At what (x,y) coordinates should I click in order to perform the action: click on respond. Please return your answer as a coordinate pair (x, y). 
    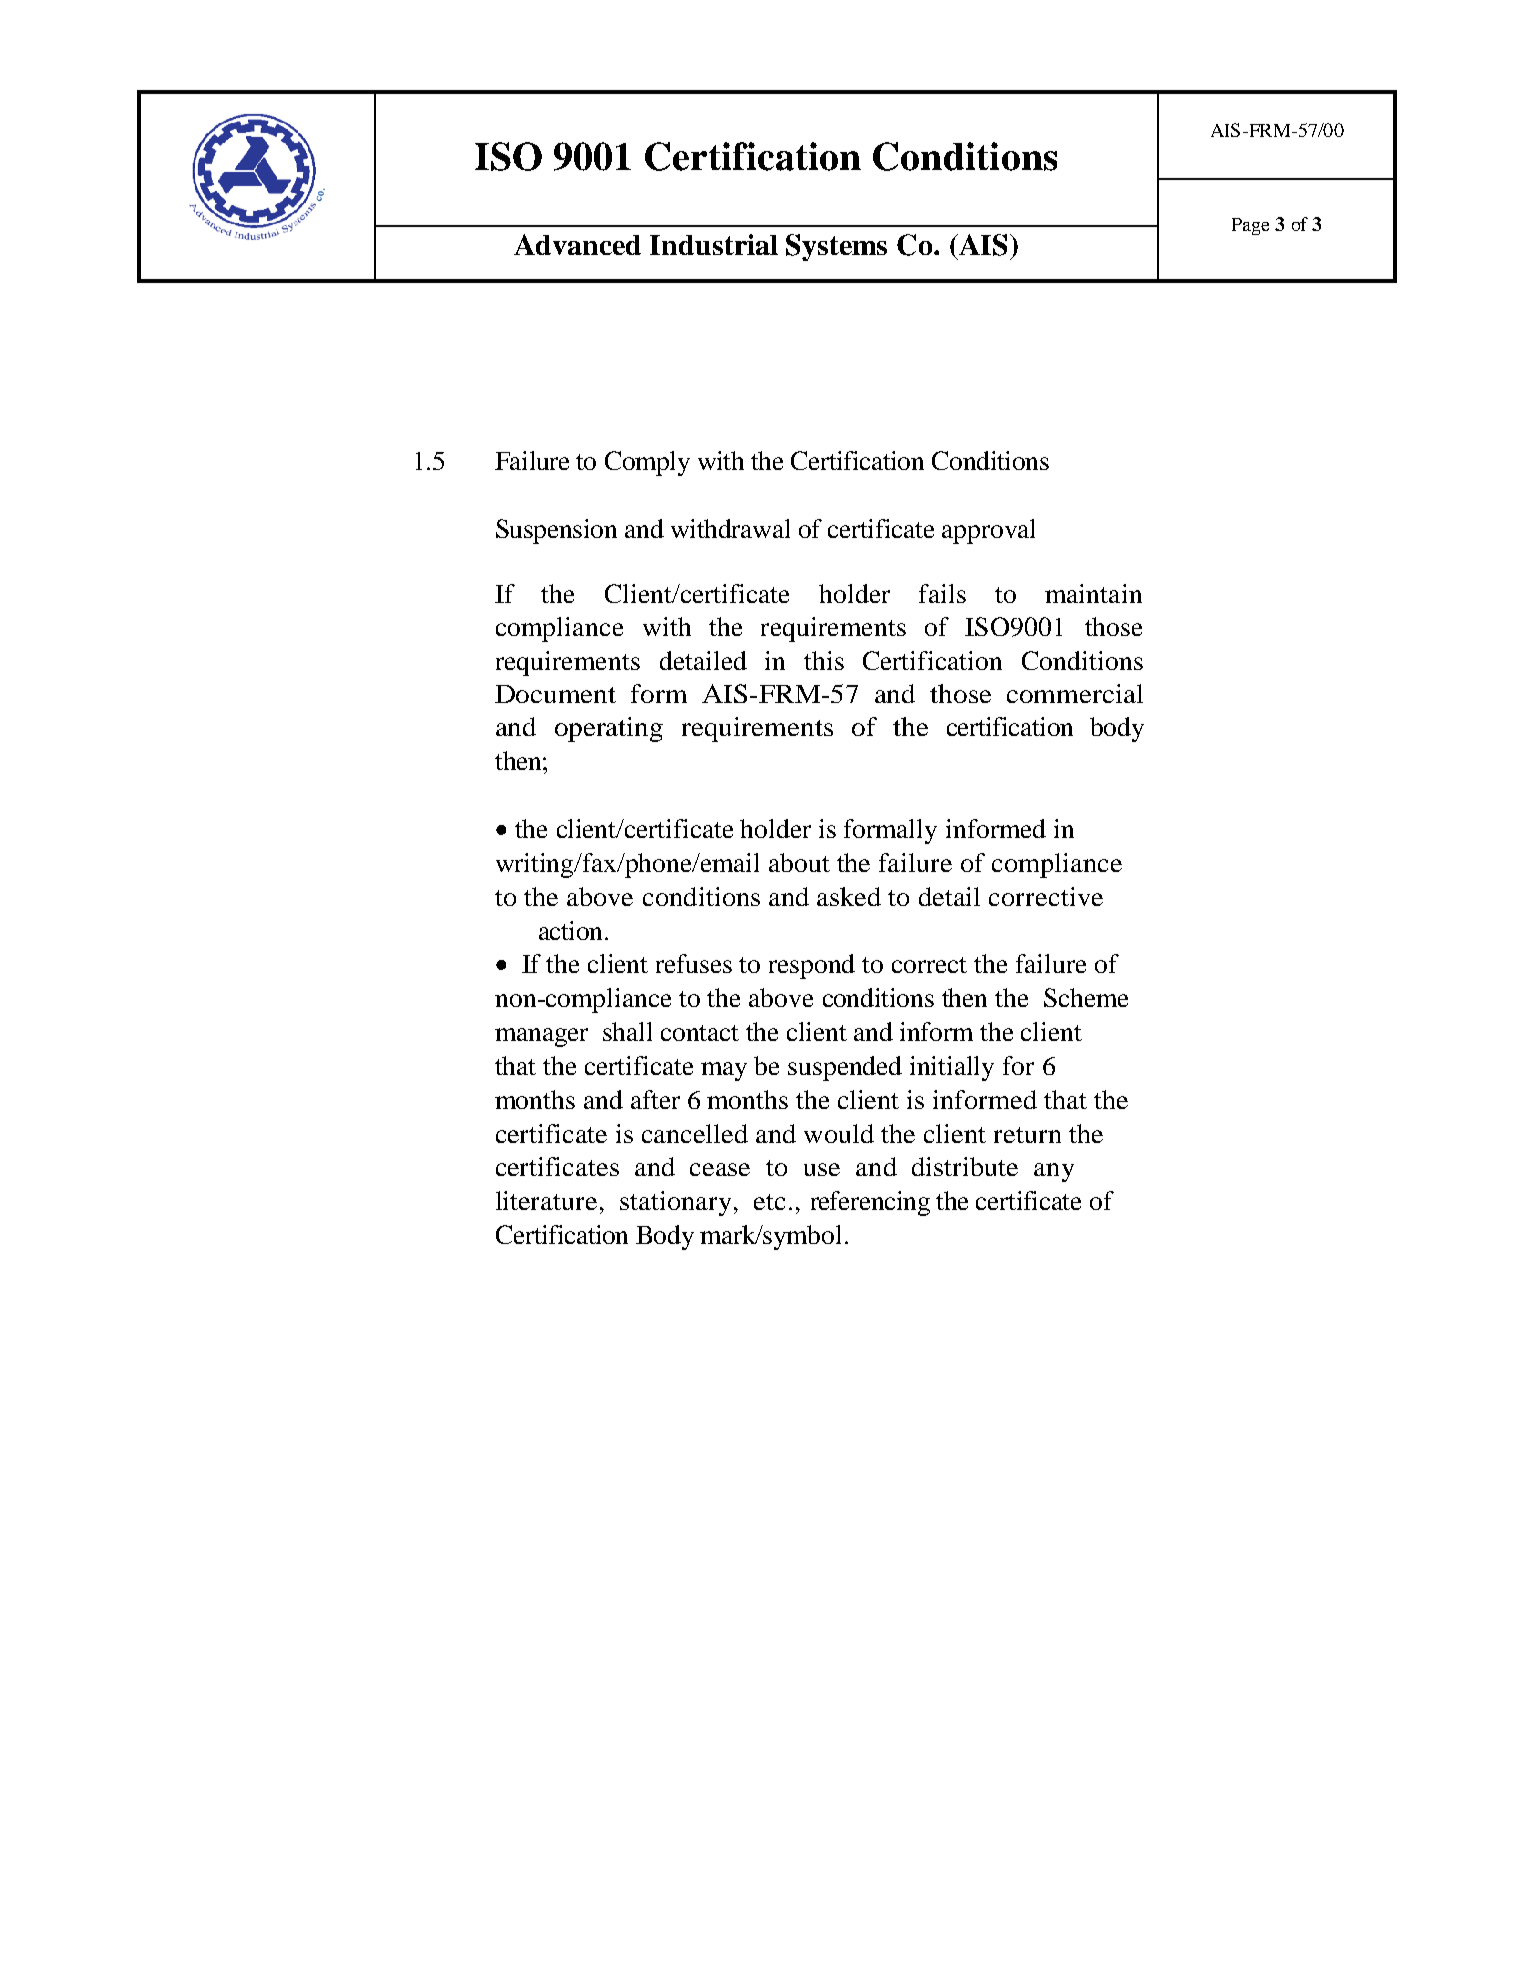
    Looking at the image, I should click on (812, 966).
